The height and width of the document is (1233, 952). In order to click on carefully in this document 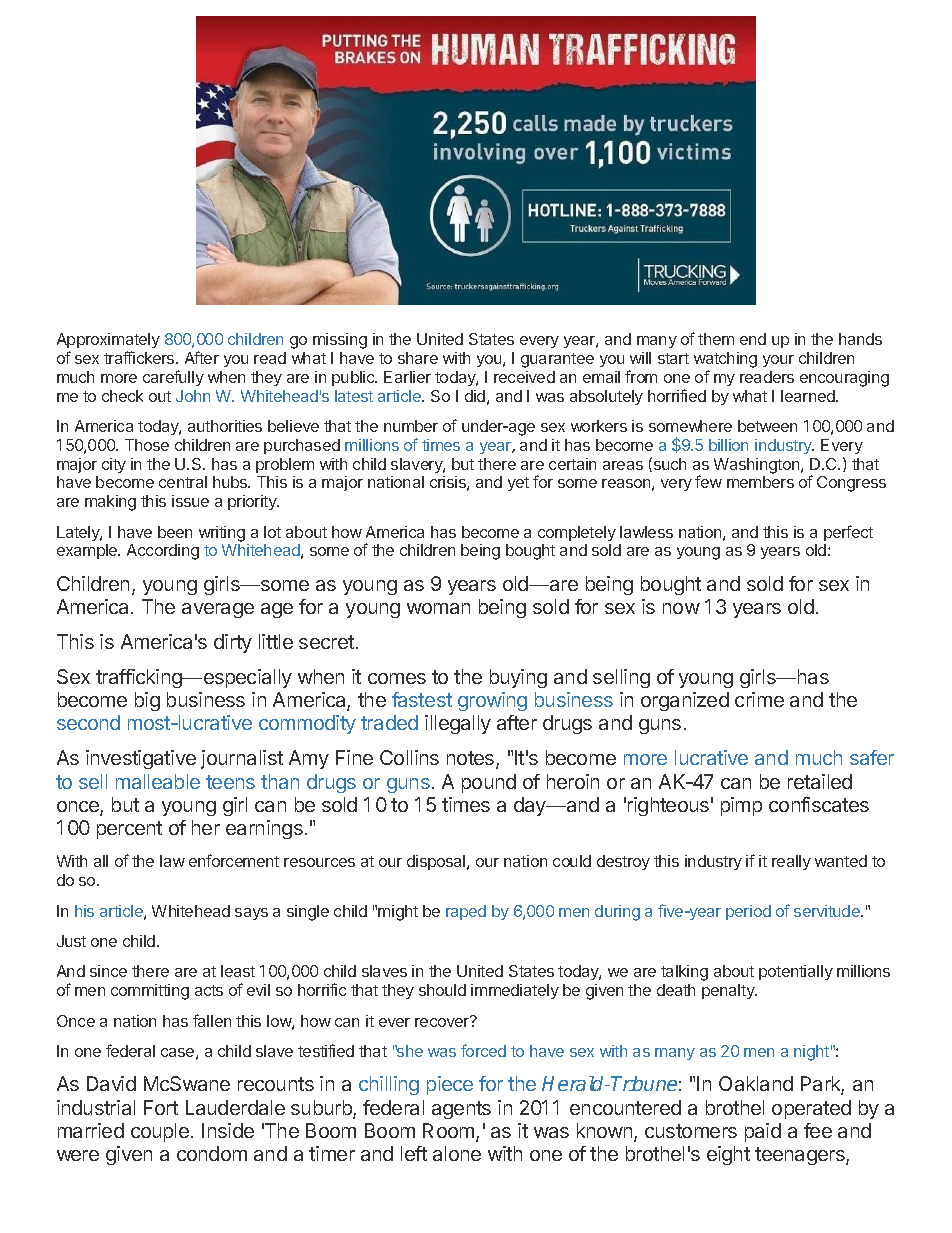, I will do `click(173, 378)`.
